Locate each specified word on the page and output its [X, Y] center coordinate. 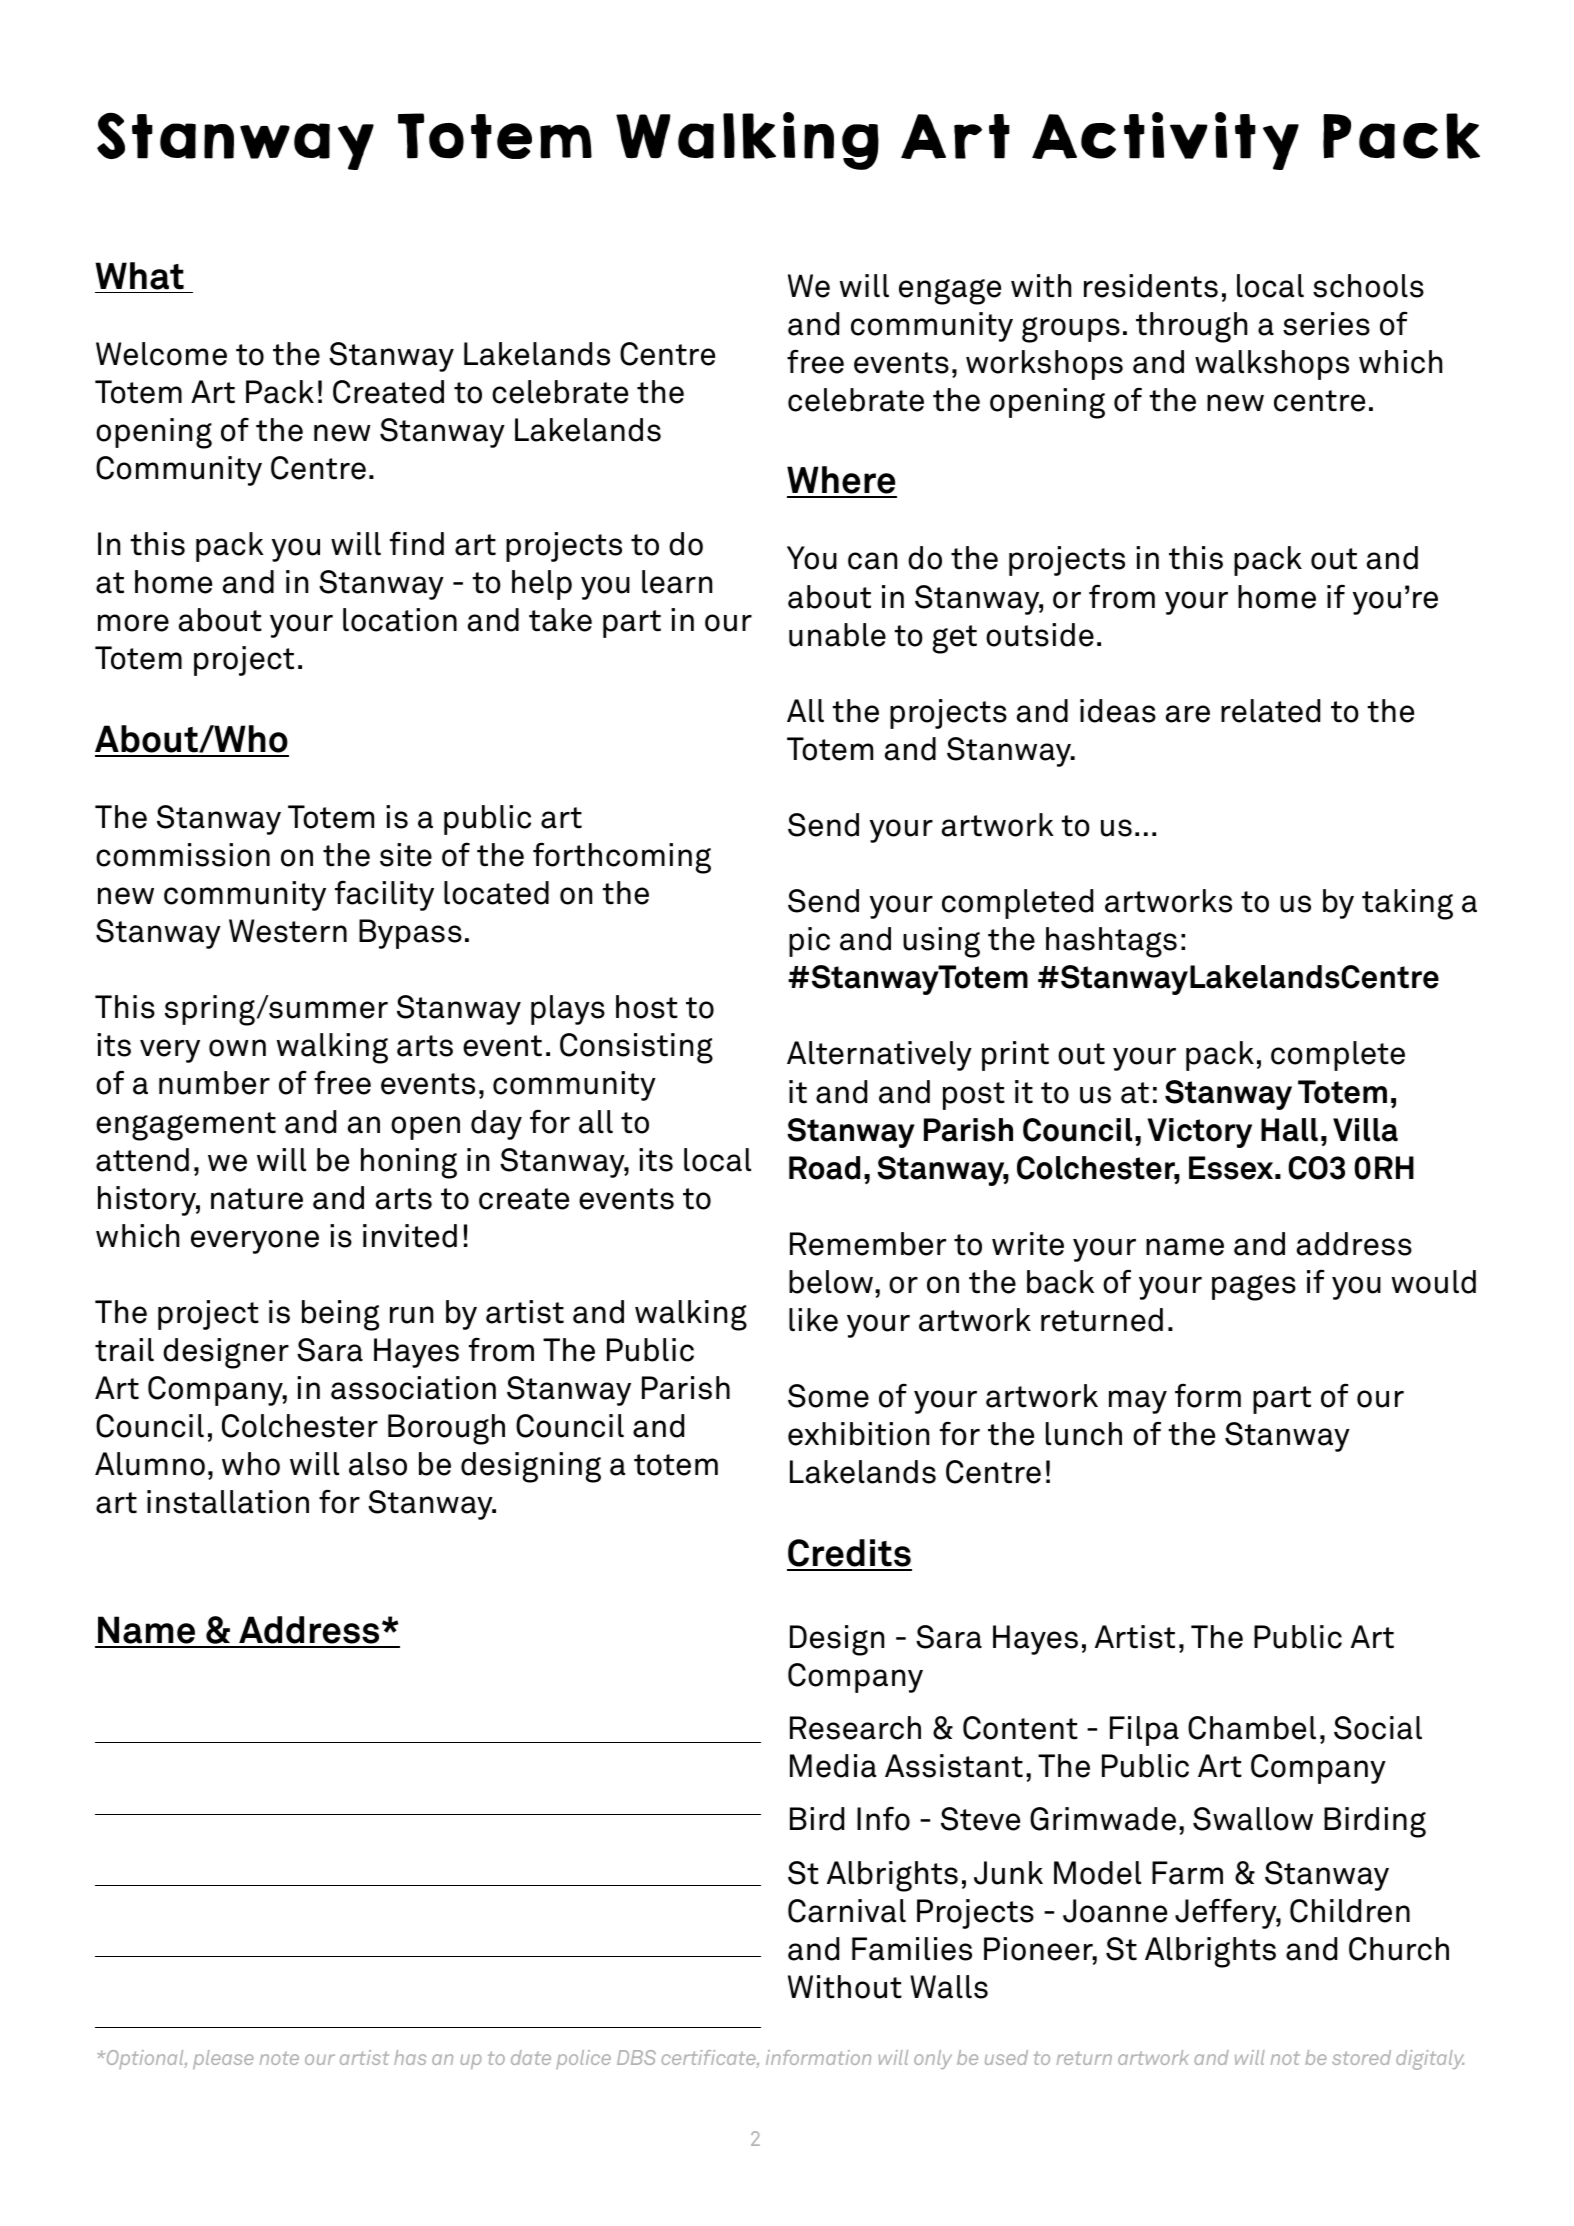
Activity [1165, 141]
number [214, 1083]
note [279, 2058]
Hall [1289, 1130]
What [139, 276]
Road [824, 1168]
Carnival [847, 1911]
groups [1071, 330]
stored [1361, 2057]
